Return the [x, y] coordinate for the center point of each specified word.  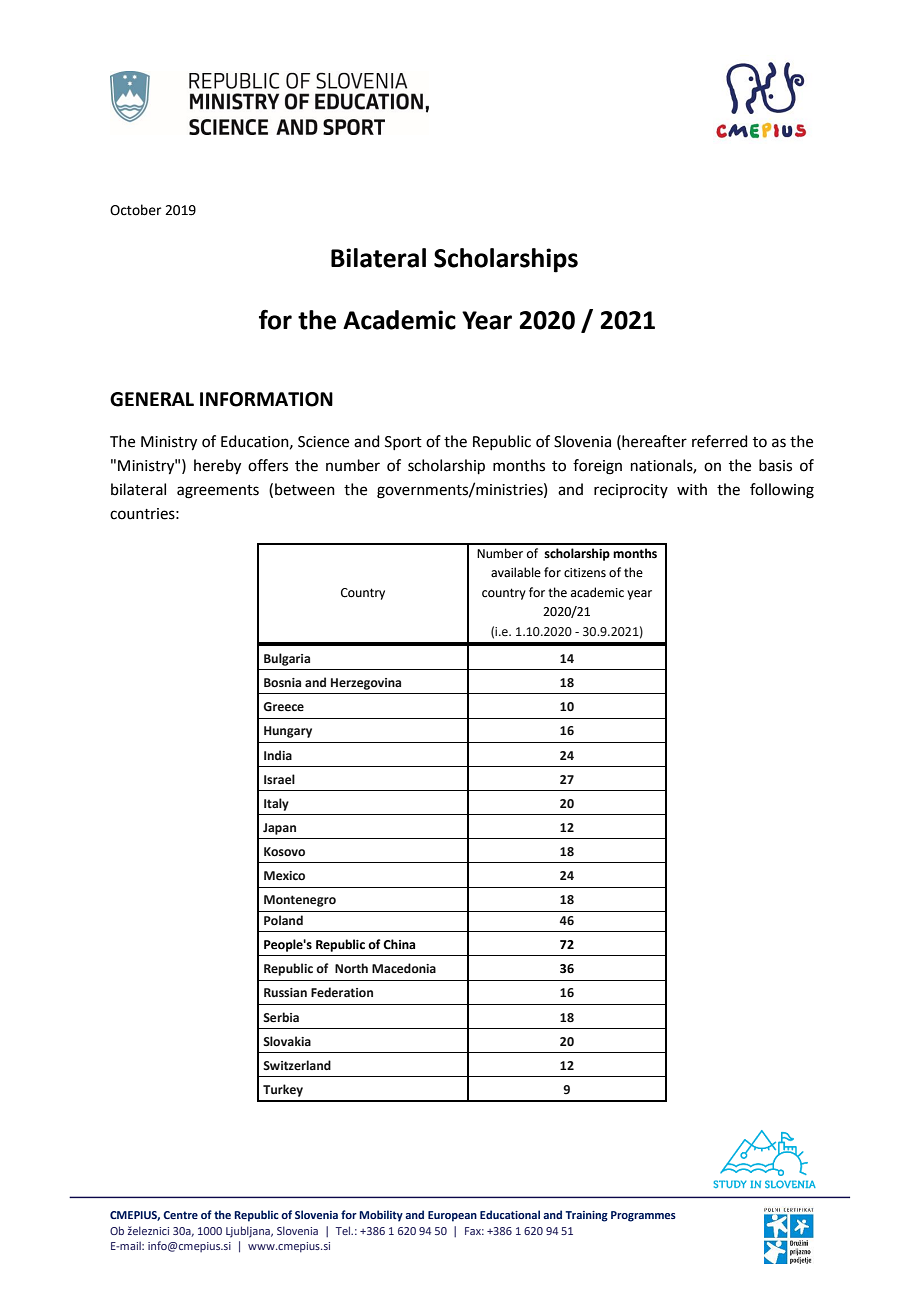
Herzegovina [366, 684]
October [135, 210]
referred [720, 441]
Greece [283, 707]
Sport [403, 443]
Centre [180, 1215]
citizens [585, 573]
